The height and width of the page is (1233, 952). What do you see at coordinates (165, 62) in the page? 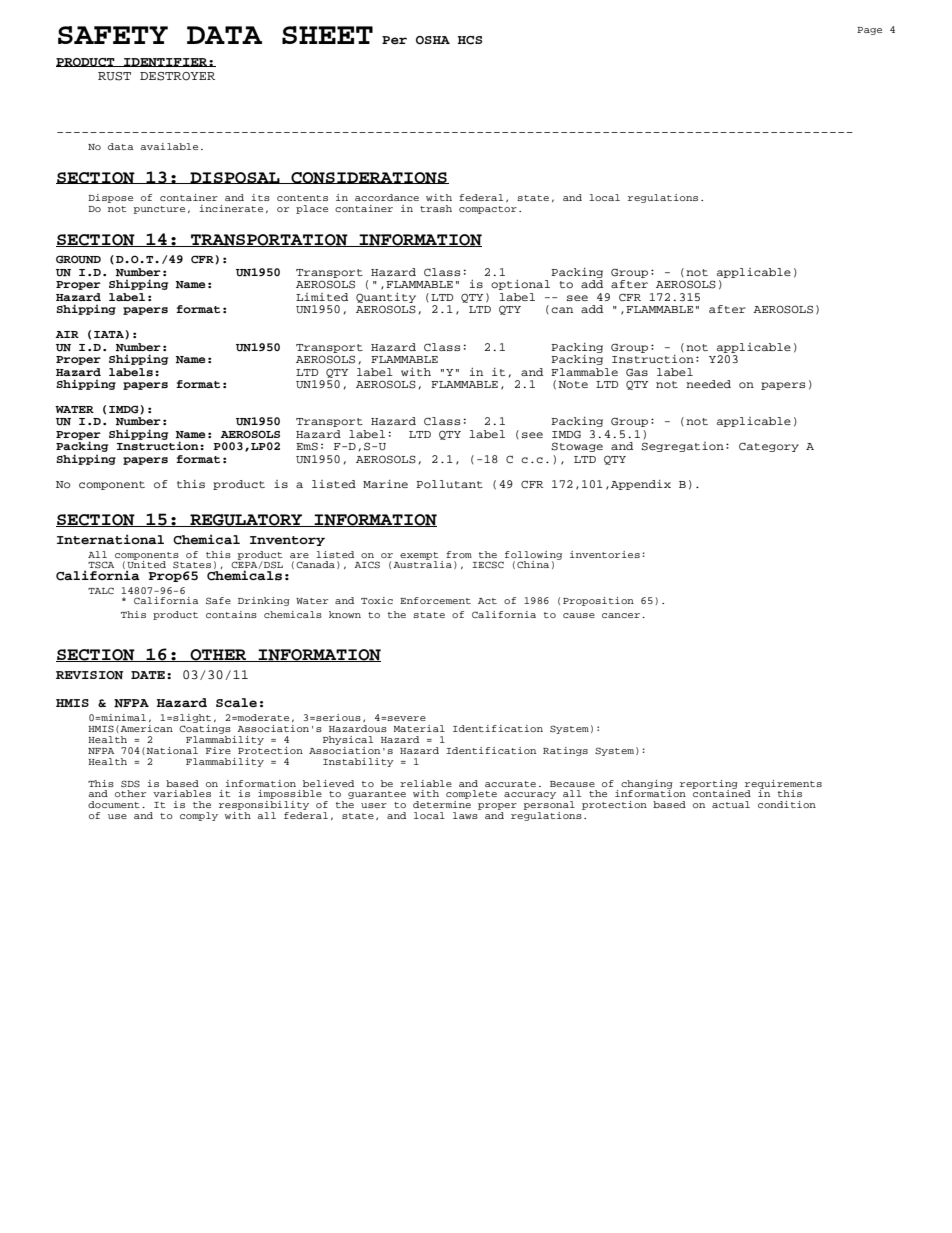
I see `IDENTIFIER` at bounding box center [165, 62].
